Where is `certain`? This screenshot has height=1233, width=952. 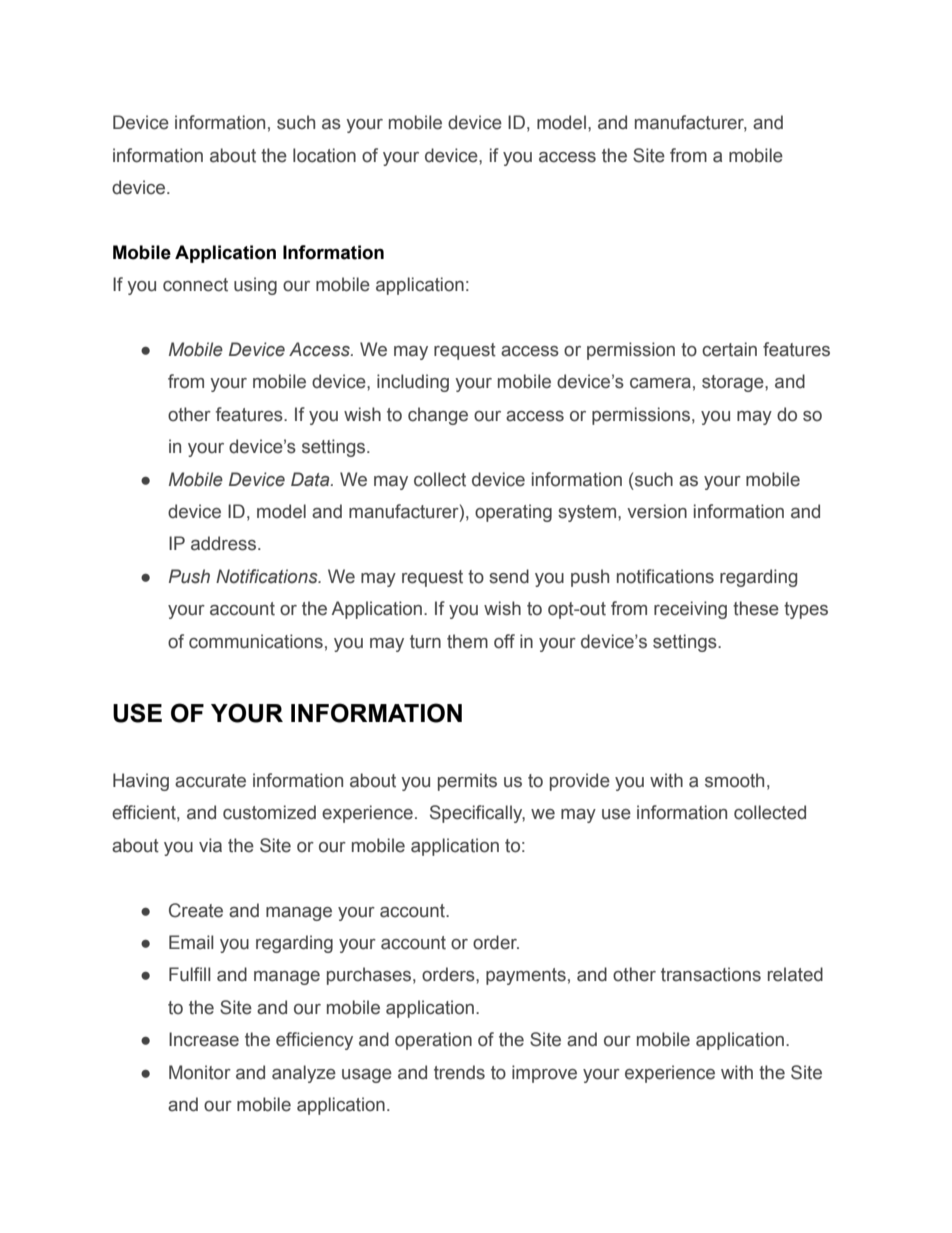
certain is located at coordinates (729, 349).
